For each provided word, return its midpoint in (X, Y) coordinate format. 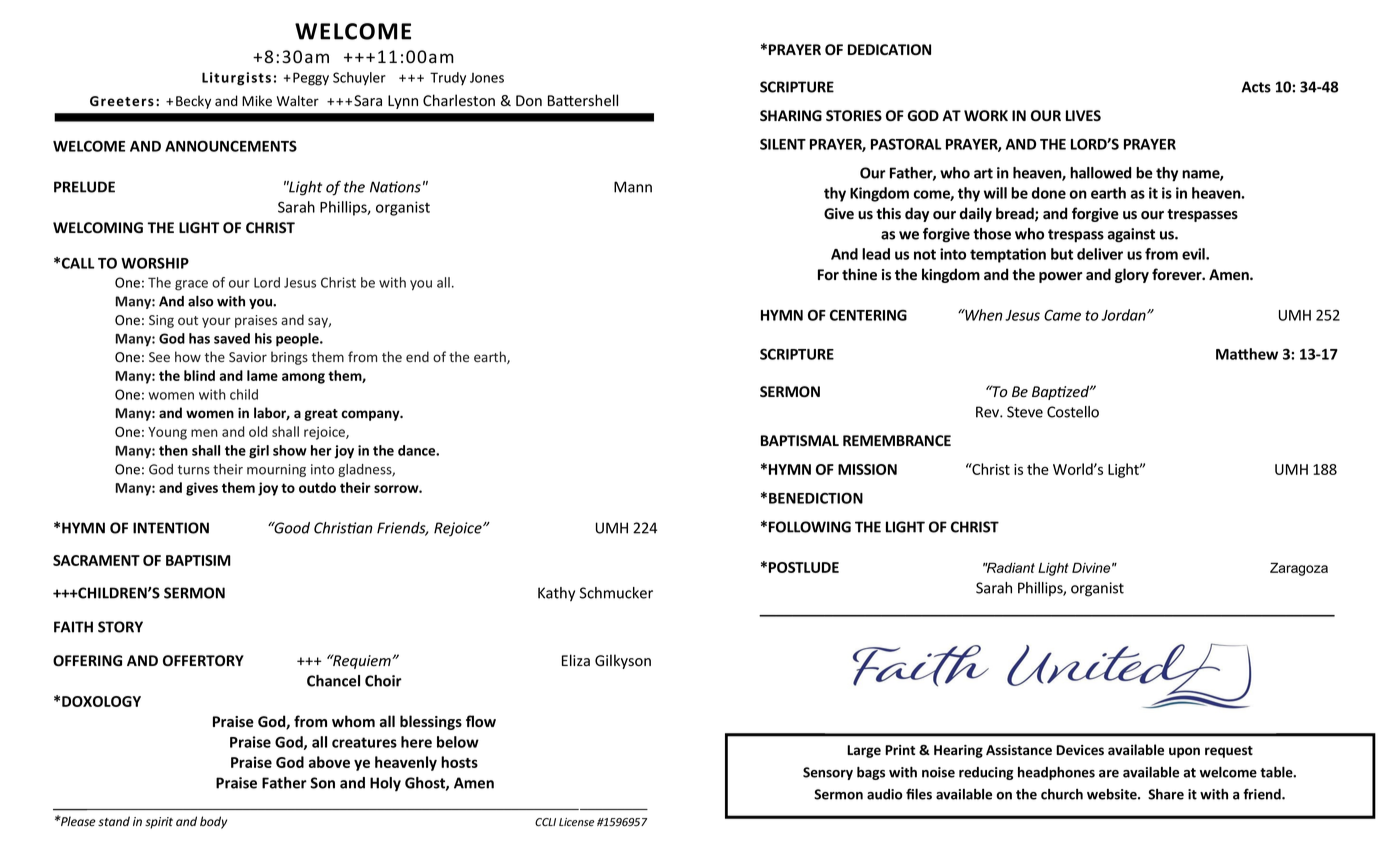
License (576, 822)
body (213, 822)
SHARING (791, 115)
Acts (1256, 87)
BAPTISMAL (800, 440)
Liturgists (236, 79)
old (258, 431)
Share (1166, 794)
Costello (1073, 412)
